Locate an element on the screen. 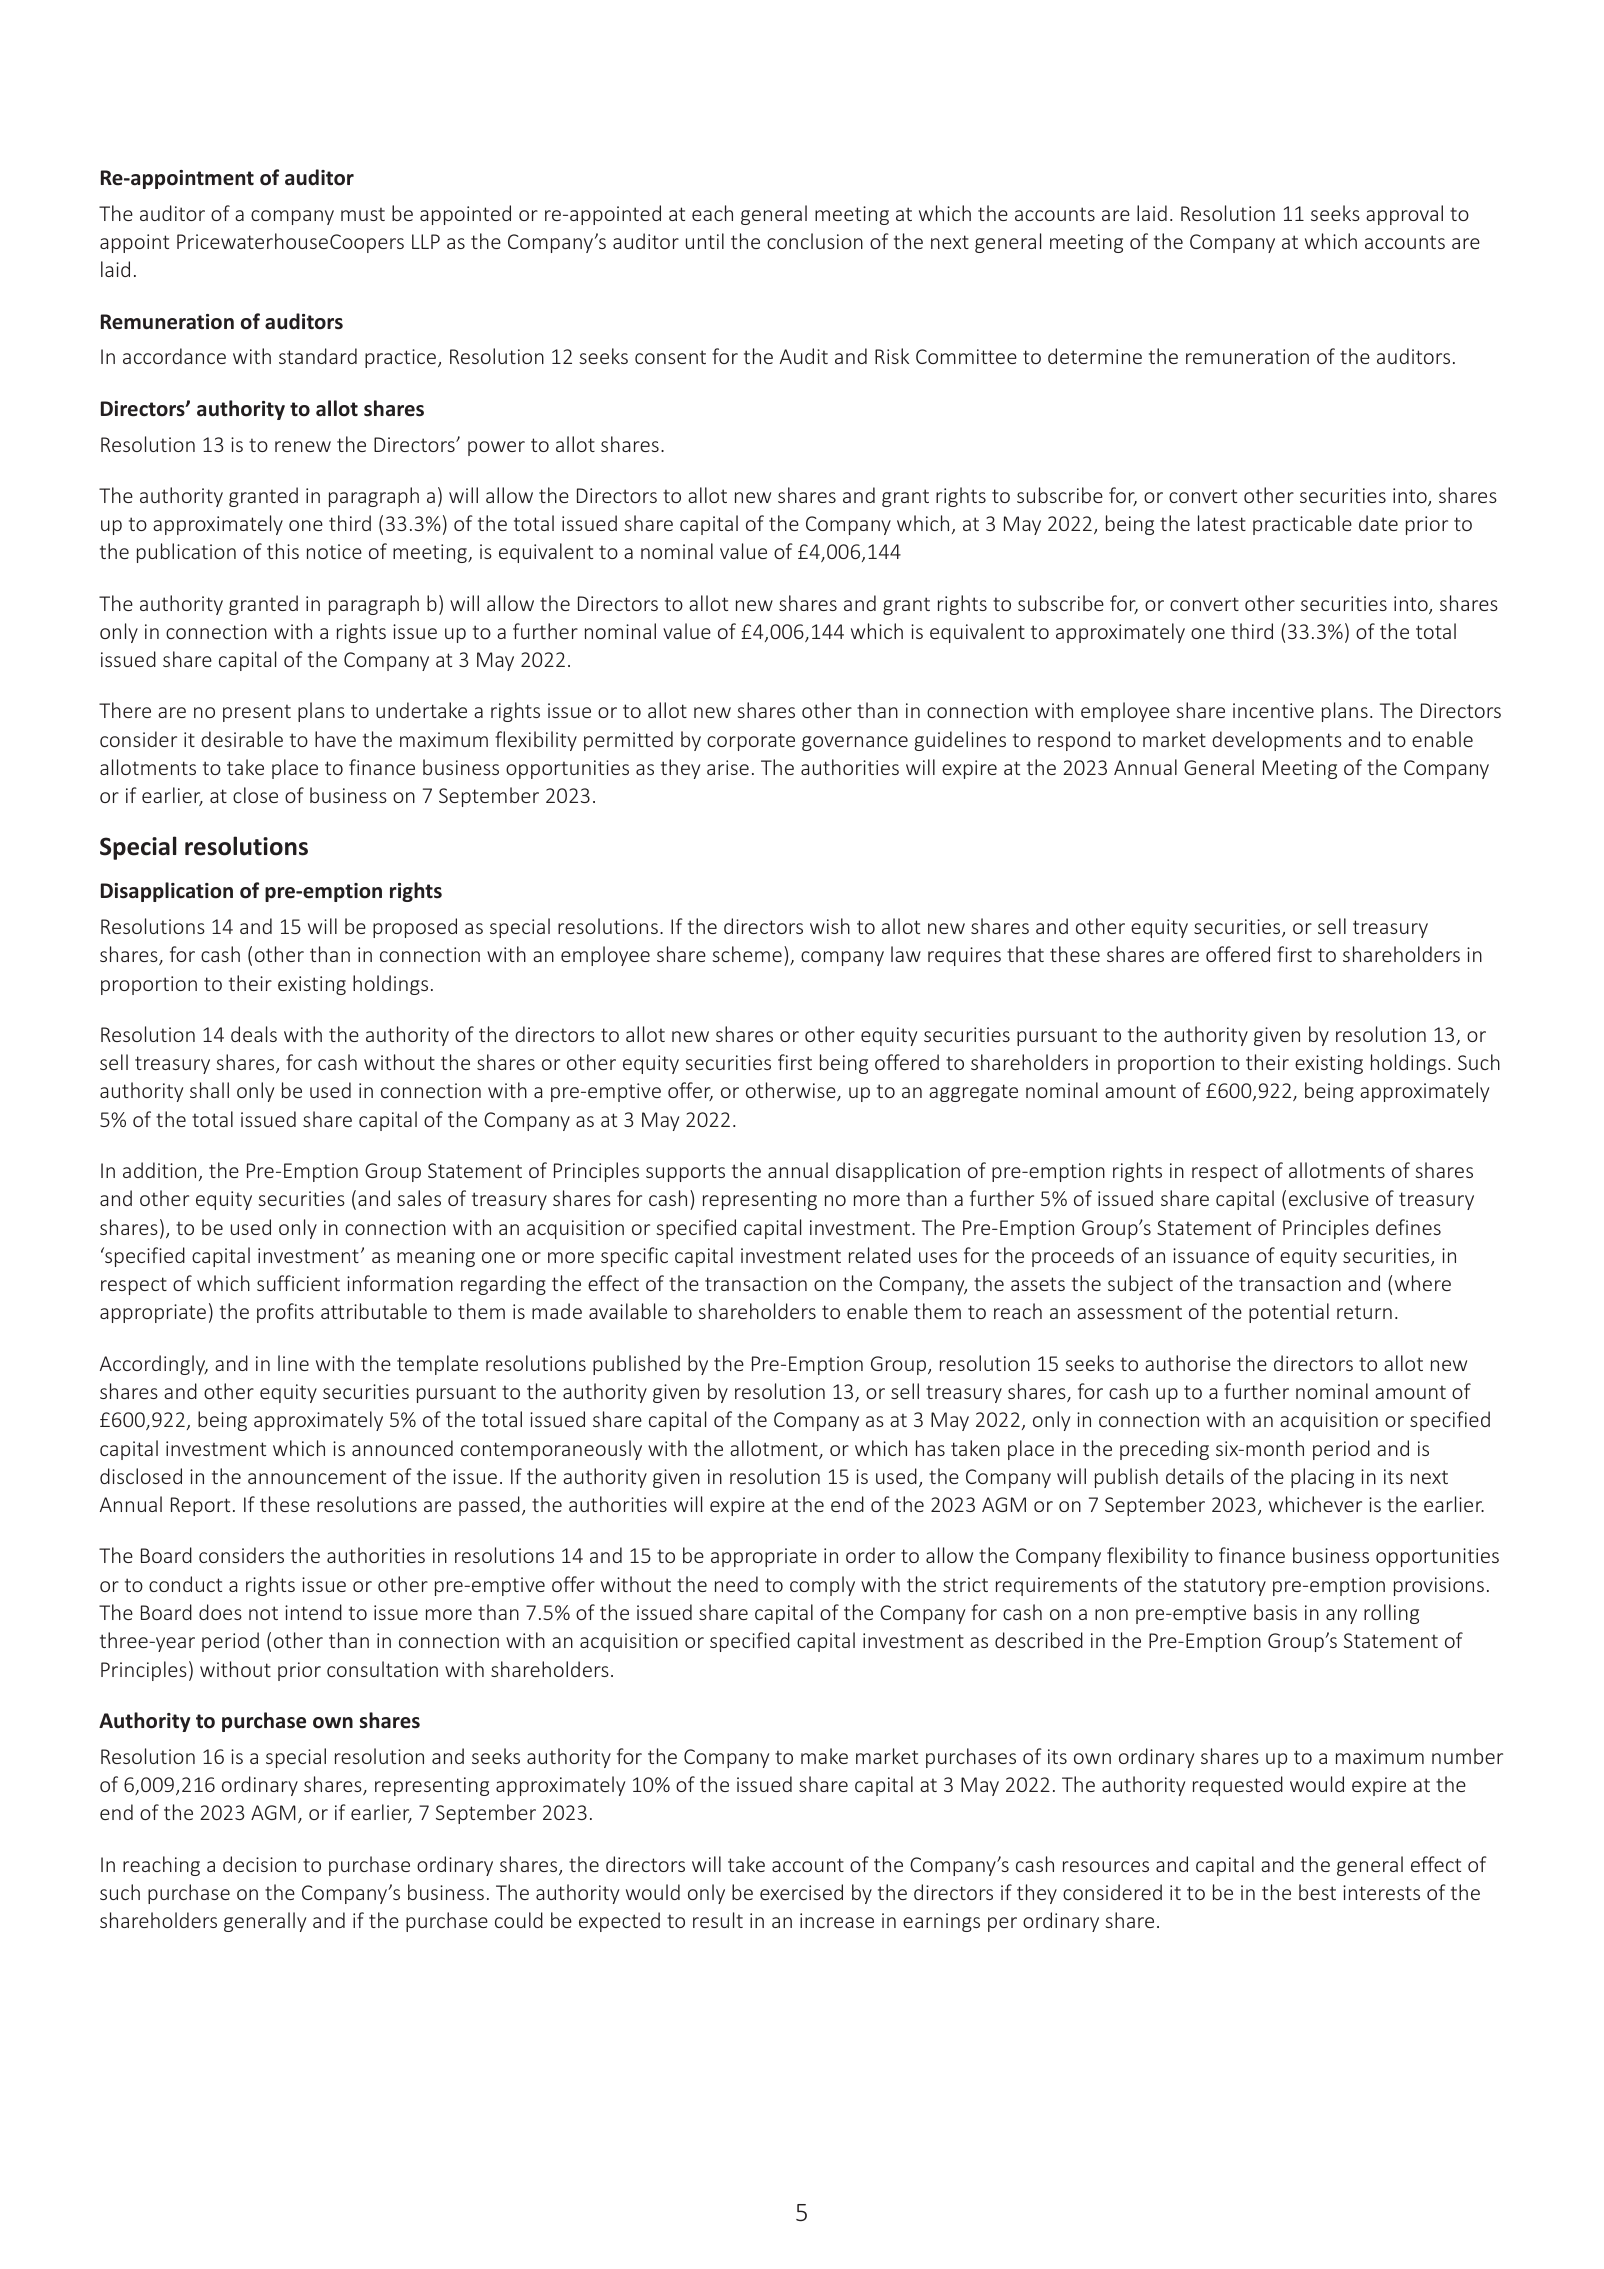 This screenshot has height=2269, width=1604. must is located at coordinates (363, 214).
